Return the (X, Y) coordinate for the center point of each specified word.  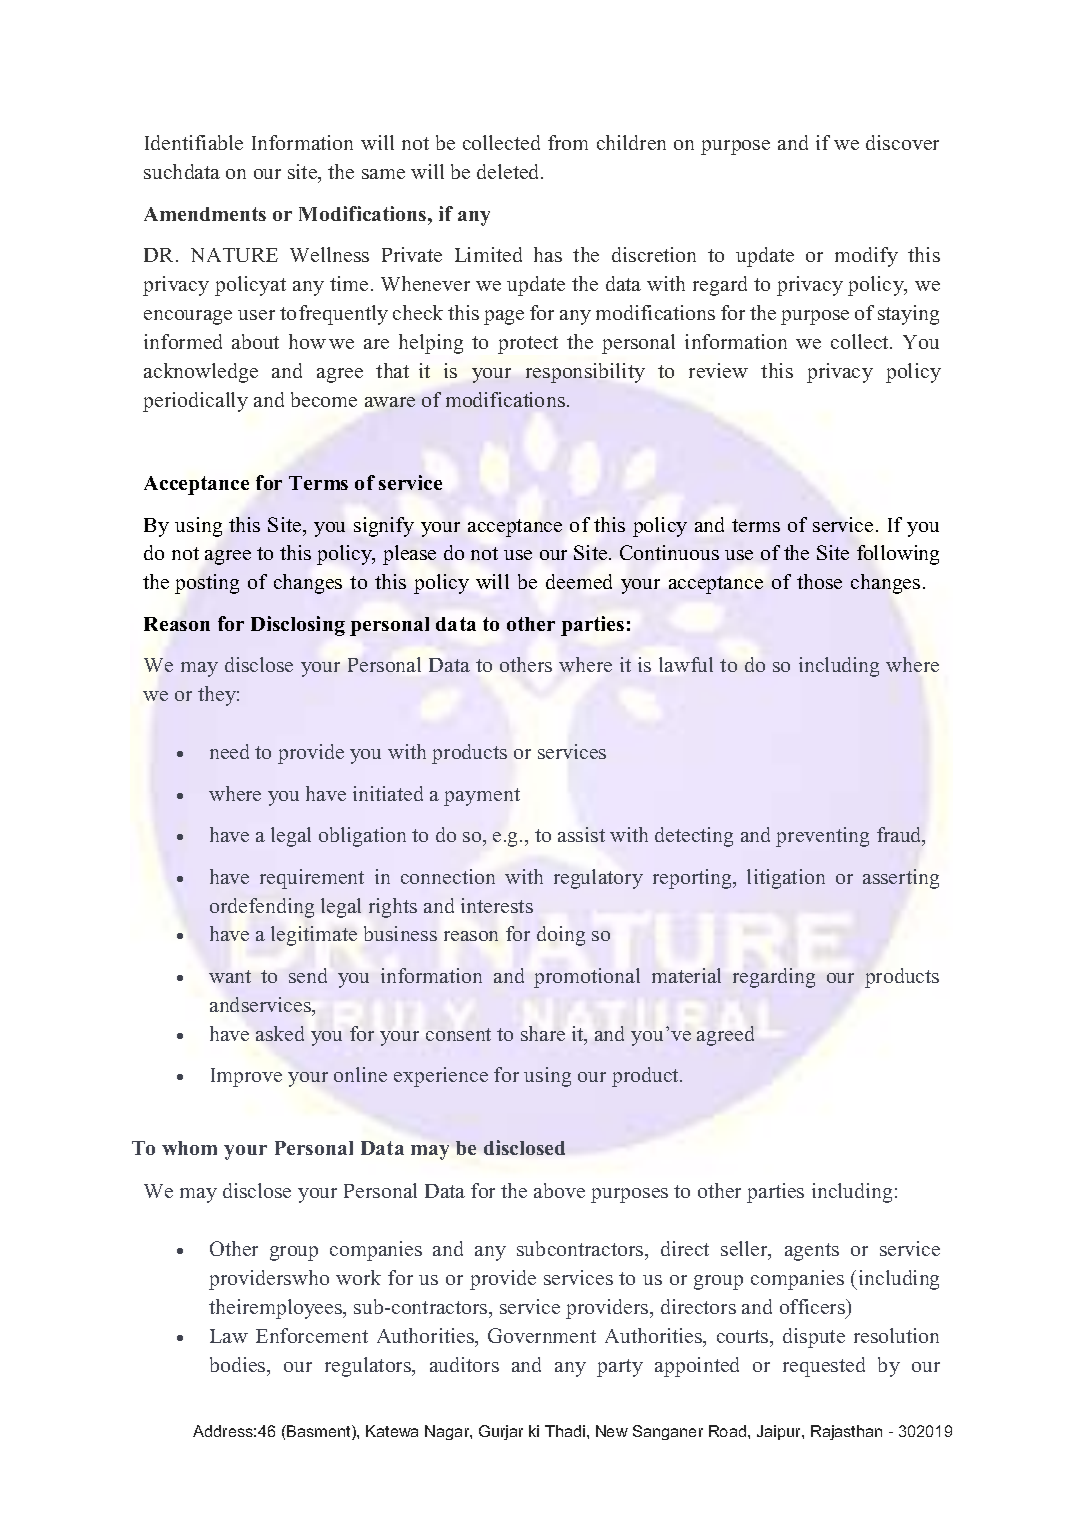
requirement (312, 879)
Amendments (205, 214)
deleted (509, 171)
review (718, 370)
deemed (579, 581)
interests (497, 905)
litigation (786, 879)
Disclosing (298, 626)
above (559, 1190)
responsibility (585, 373)
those (819, 581)
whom (189, 1148)
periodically (195, 402)
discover (902, 142)
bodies (239, 1364)
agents (812, 1252)
